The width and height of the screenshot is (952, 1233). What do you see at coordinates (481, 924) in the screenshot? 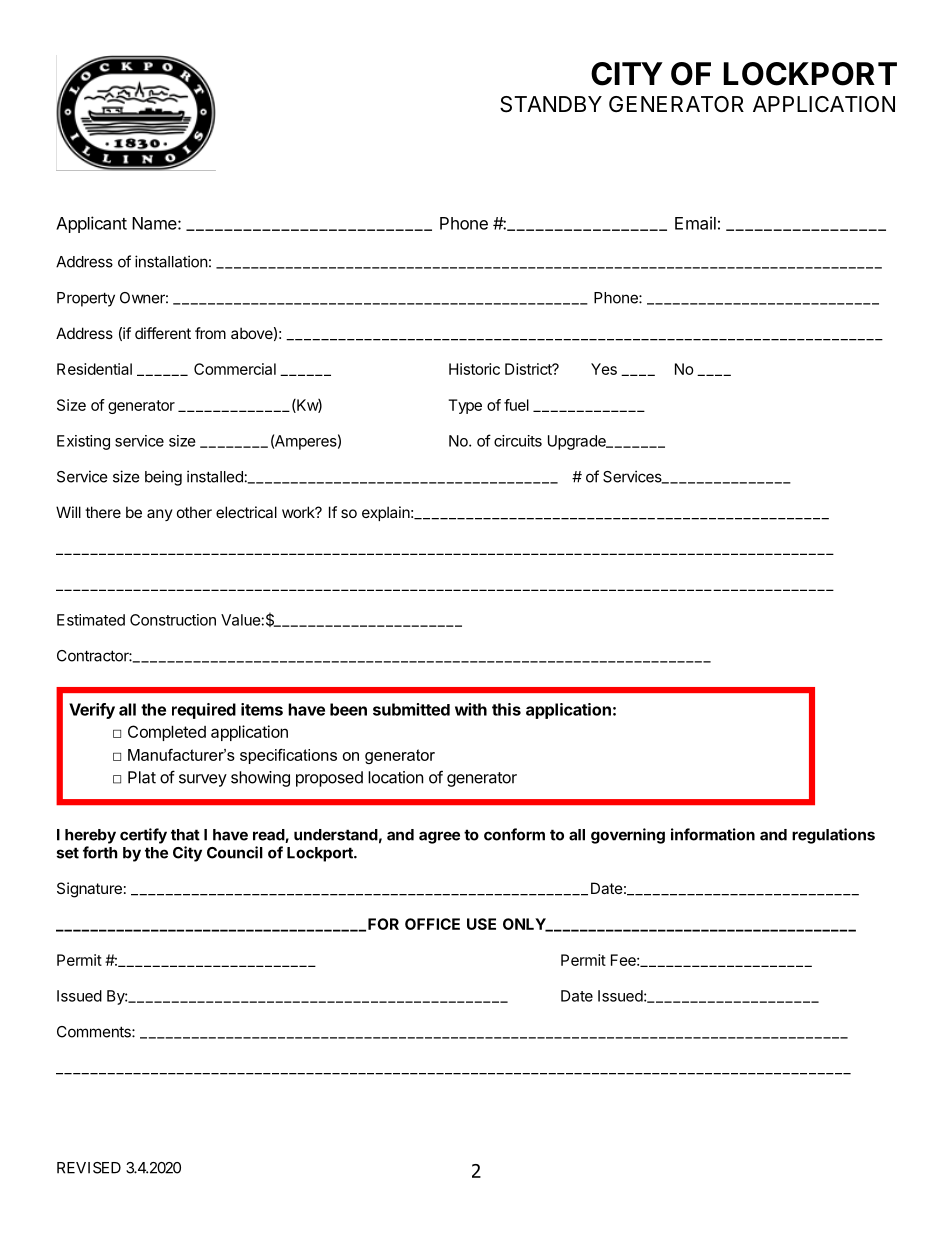
I see `USE` at bounding box center [481, 924].
